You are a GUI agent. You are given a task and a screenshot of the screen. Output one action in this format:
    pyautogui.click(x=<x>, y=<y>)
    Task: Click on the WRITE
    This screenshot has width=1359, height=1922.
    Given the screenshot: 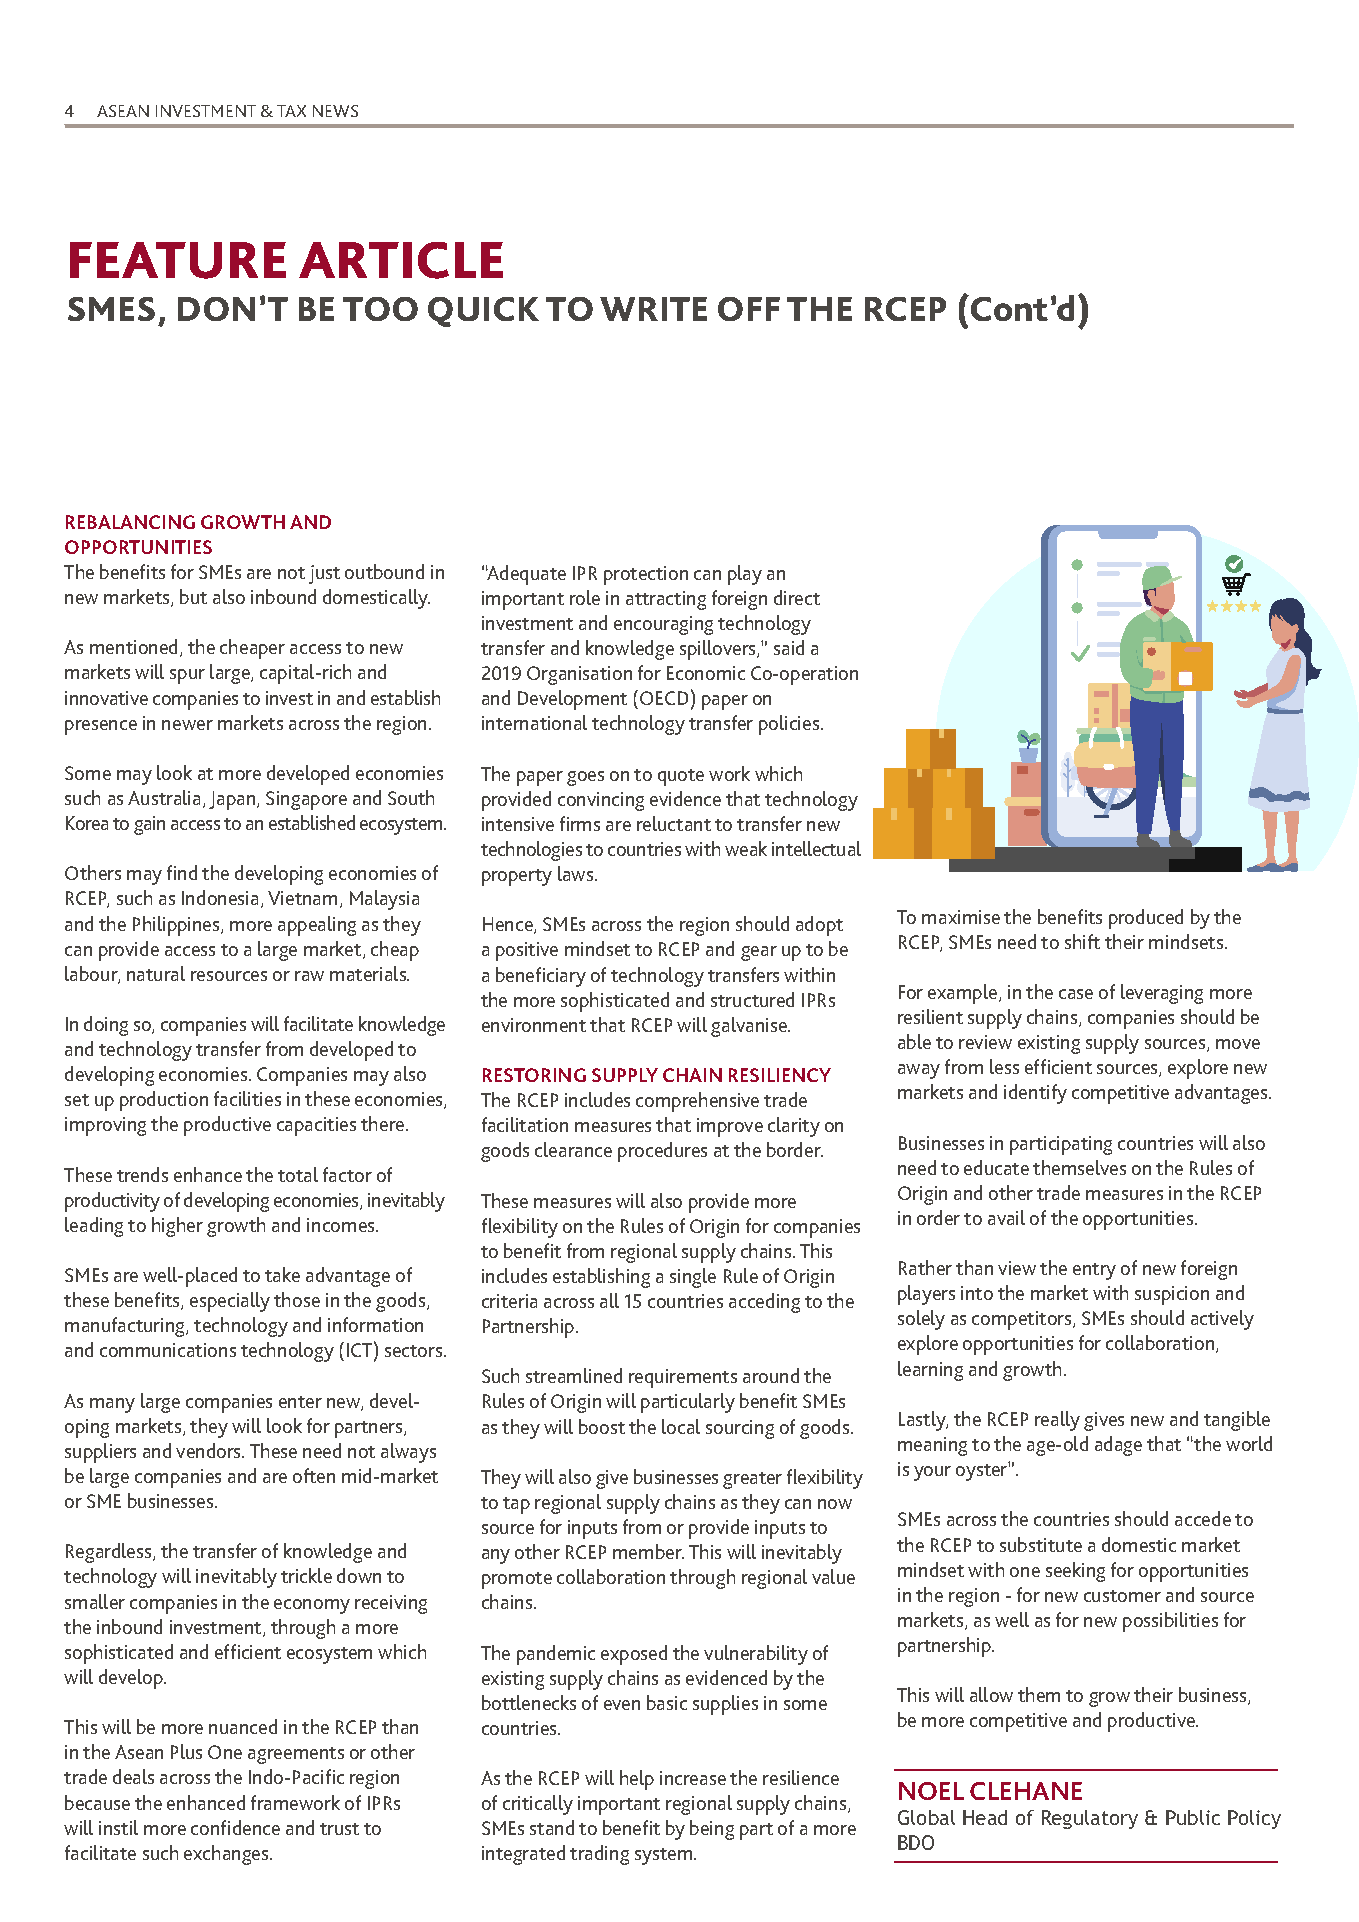 What is the action you would take?
    pyautogui.click(x=653, y=309)
